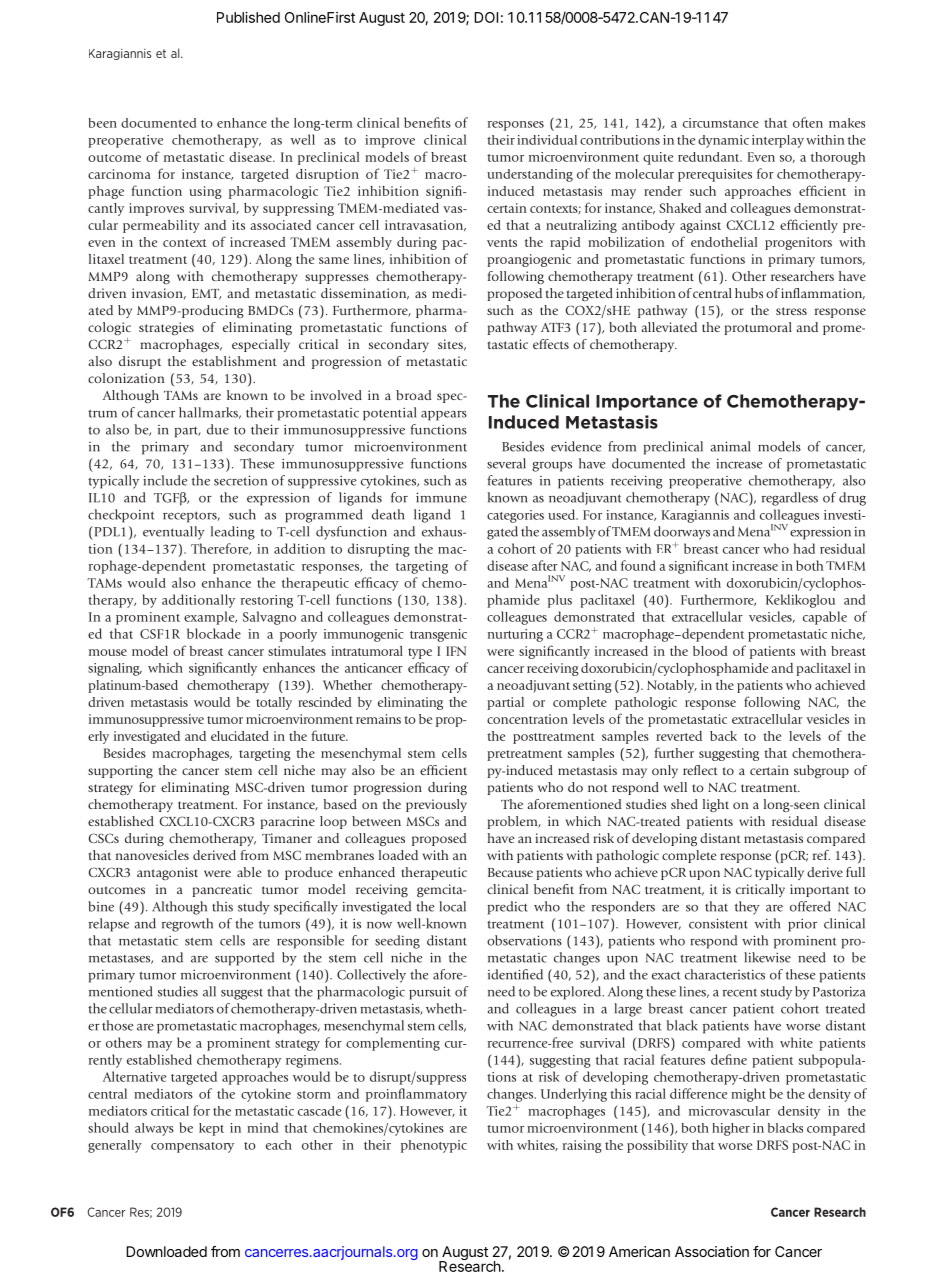 The image size is (952, 1275). I want to click on animal, so click(730, 446).
